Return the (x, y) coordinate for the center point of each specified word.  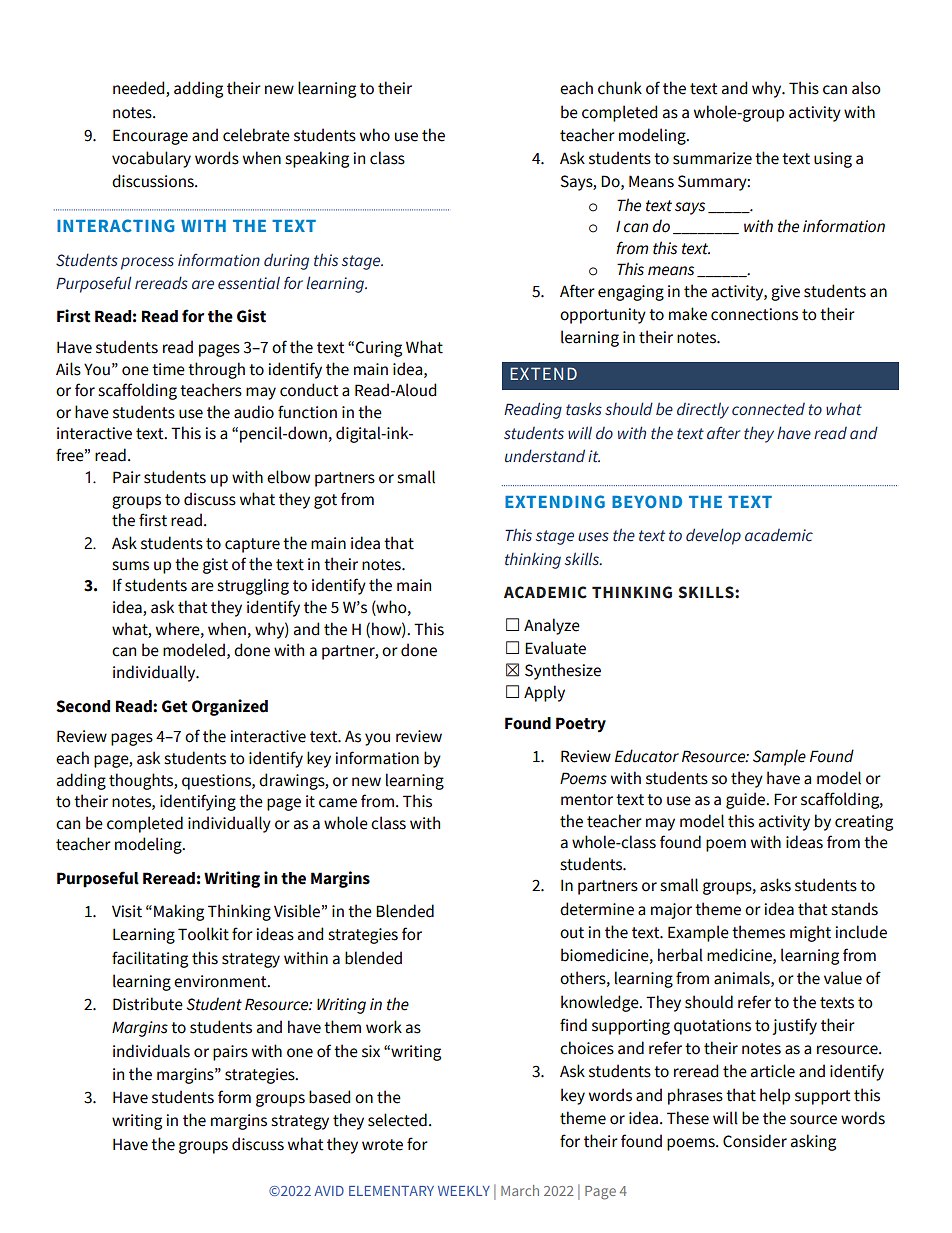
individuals (151, 1051)
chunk (620, 88)
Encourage (150, 137)
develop (713, 536)
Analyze (552, 626)
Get (175, 706)
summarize (712, 158)
